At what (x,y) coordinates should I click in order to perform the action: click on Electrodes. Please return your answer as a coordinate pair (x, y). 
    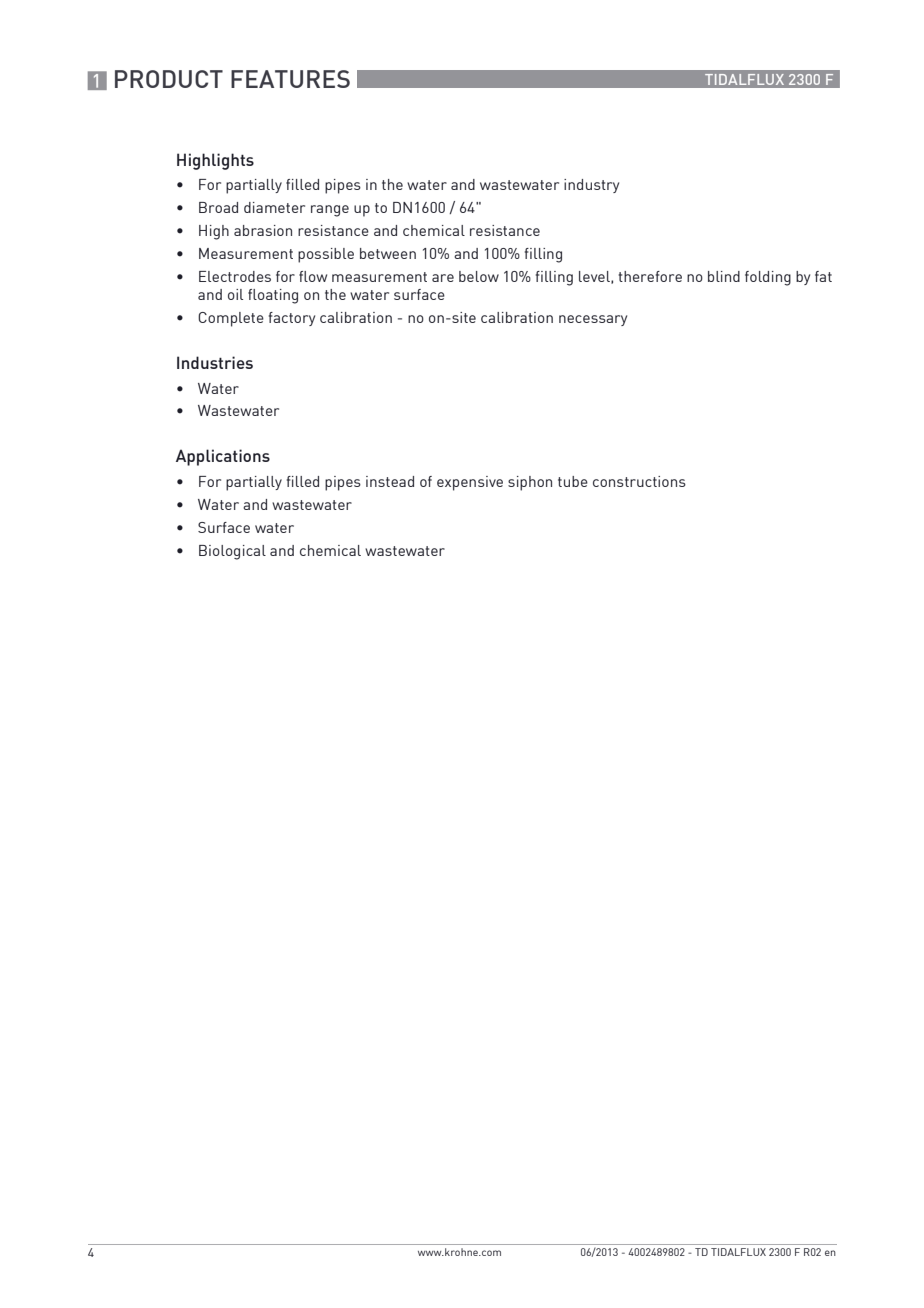
    Looking at the image, I should click on (235, 276).
